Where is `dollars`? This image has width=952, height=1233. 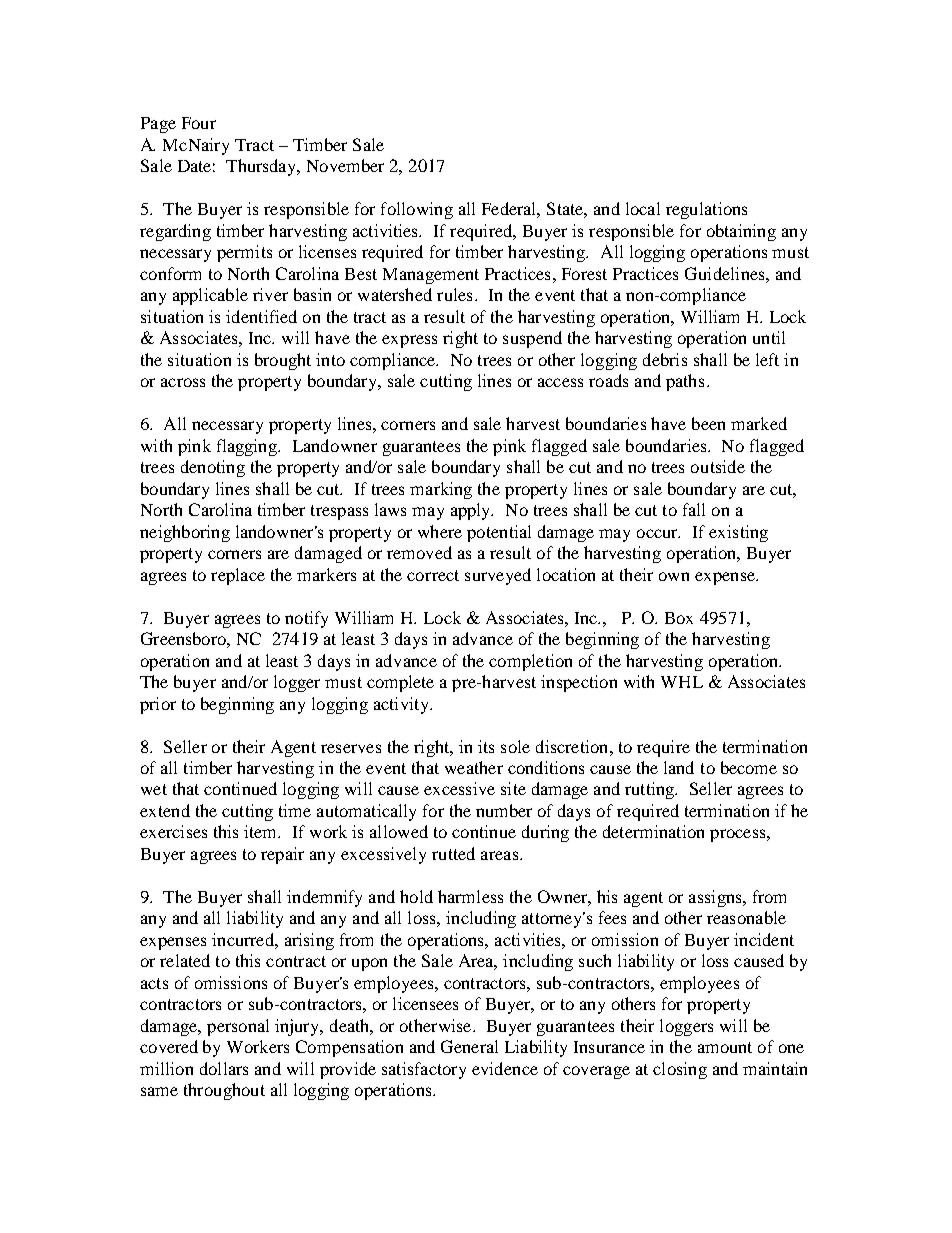 dollars is located at coordinates (224, 1068).
